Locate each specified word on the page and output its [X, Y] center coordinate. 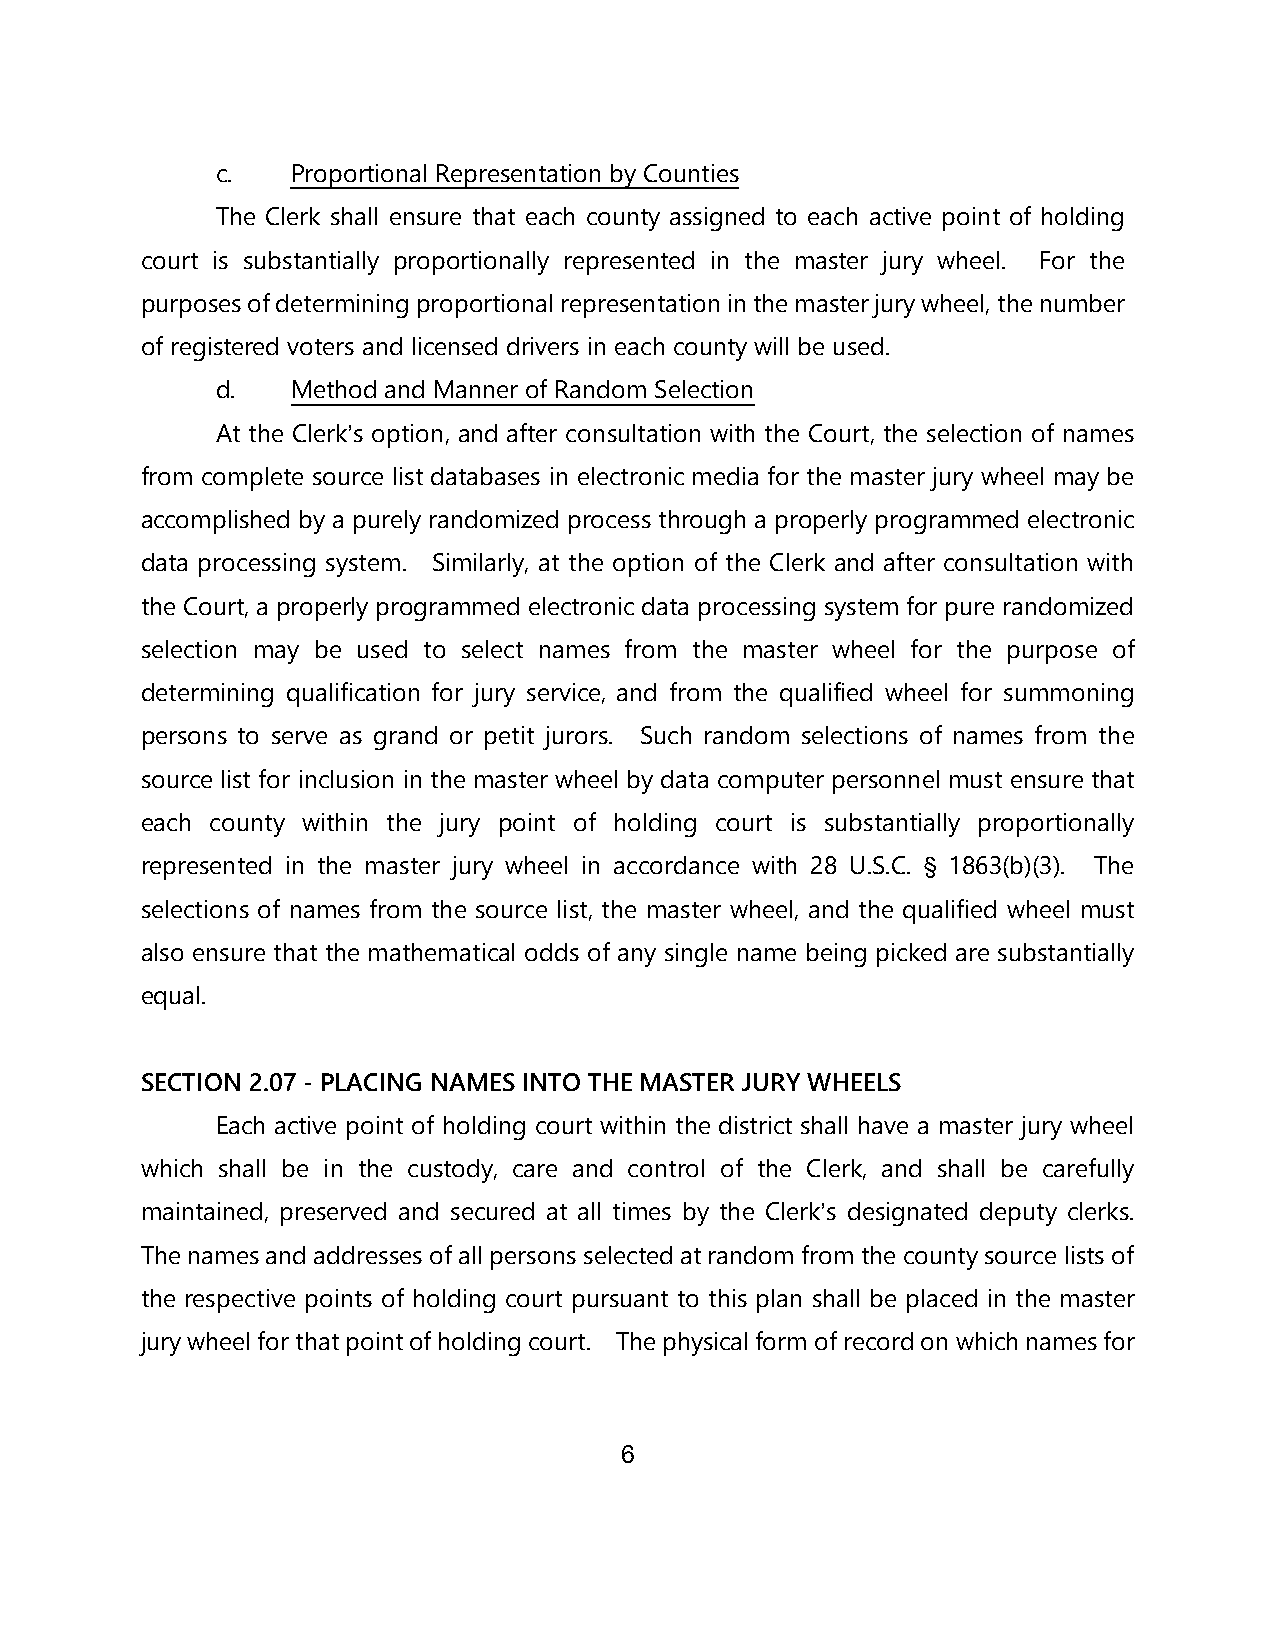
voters [320, 347]
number [1083, 303]
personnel [886, 782]
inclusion [346, 779]
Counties [691, 173]
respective [240, 1301]
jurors [576, 738]
